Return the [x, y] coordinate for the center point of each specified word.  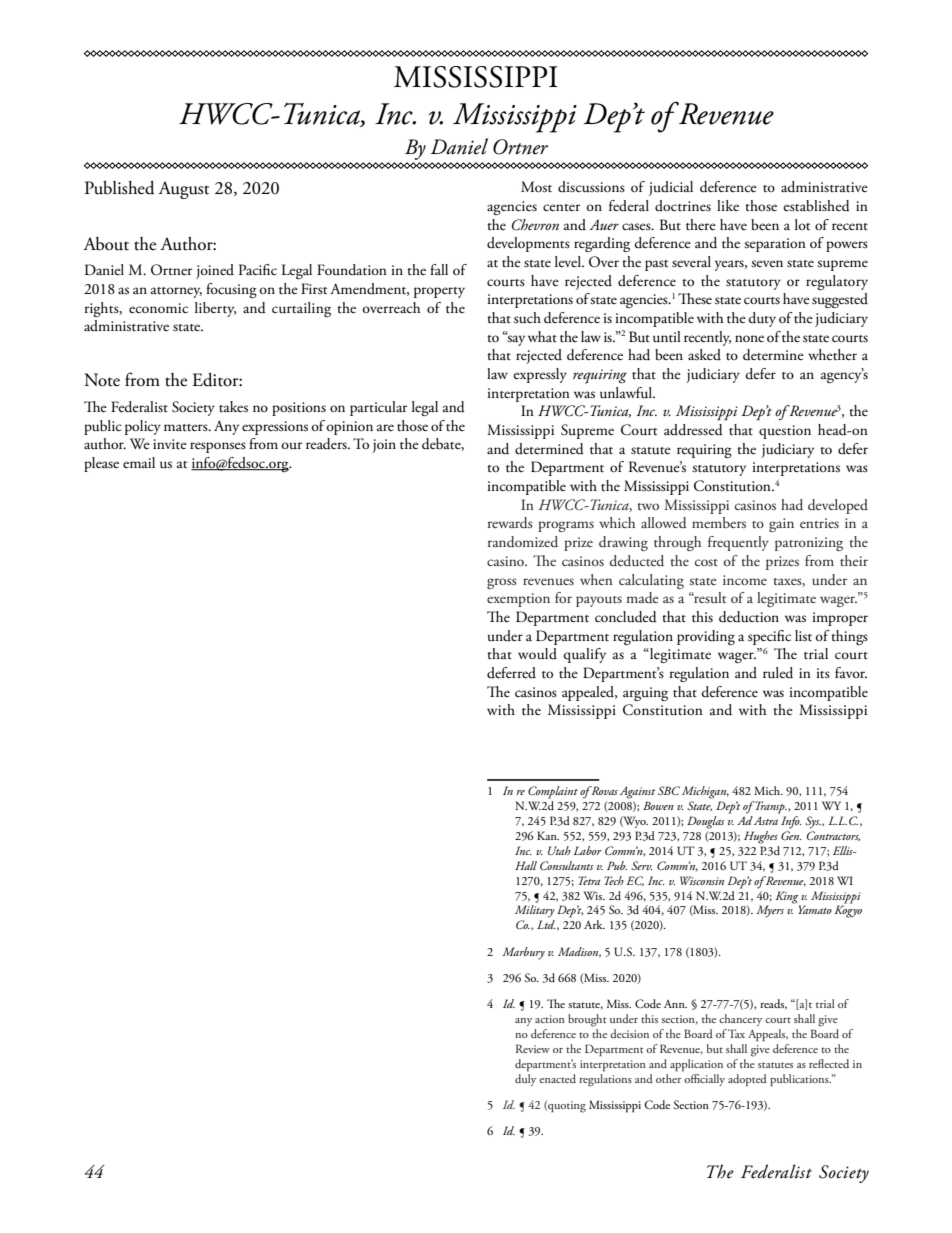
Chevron [535, 225]
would [537, 654]
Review [533, 1048]
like [728, 205]
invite [170, 444]
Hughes [761, 837]
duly [525, 1080]
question [785, 432]
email [139, 462]
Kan [548, 835]
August [183, 190]
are [385, 427]
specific [769, 637]
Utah [559, 850]
